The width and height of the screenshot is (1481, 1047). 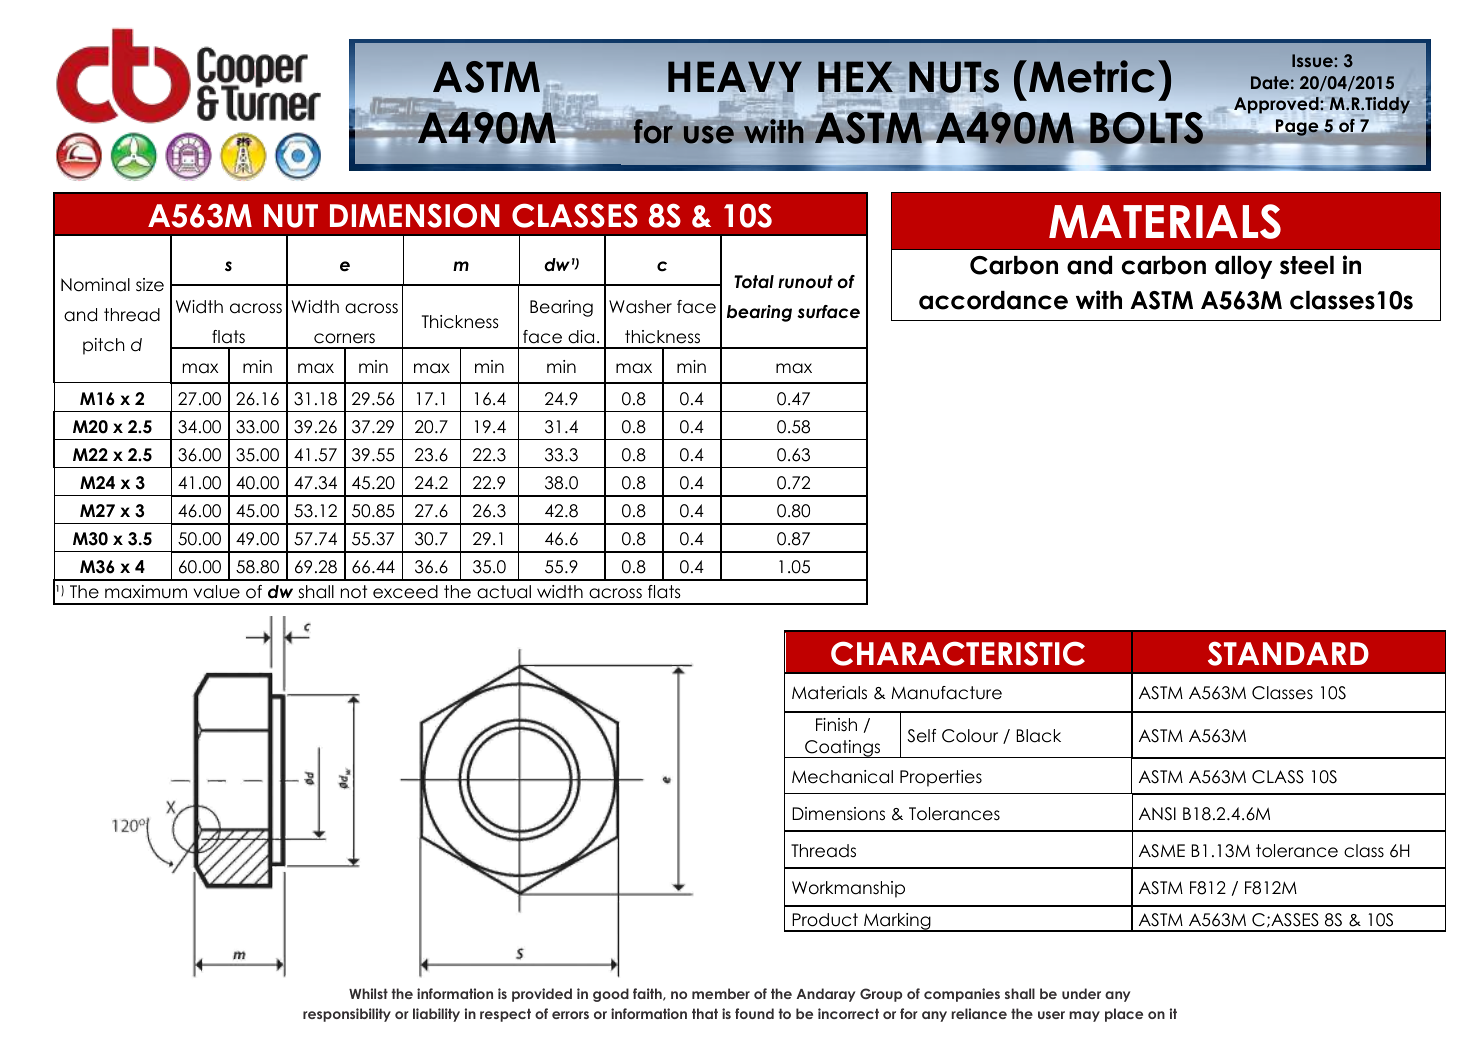 What do you see at coordinates (1243, 267) in the screenshot?
I see `alloy` at bounding box center [1243, 267].
